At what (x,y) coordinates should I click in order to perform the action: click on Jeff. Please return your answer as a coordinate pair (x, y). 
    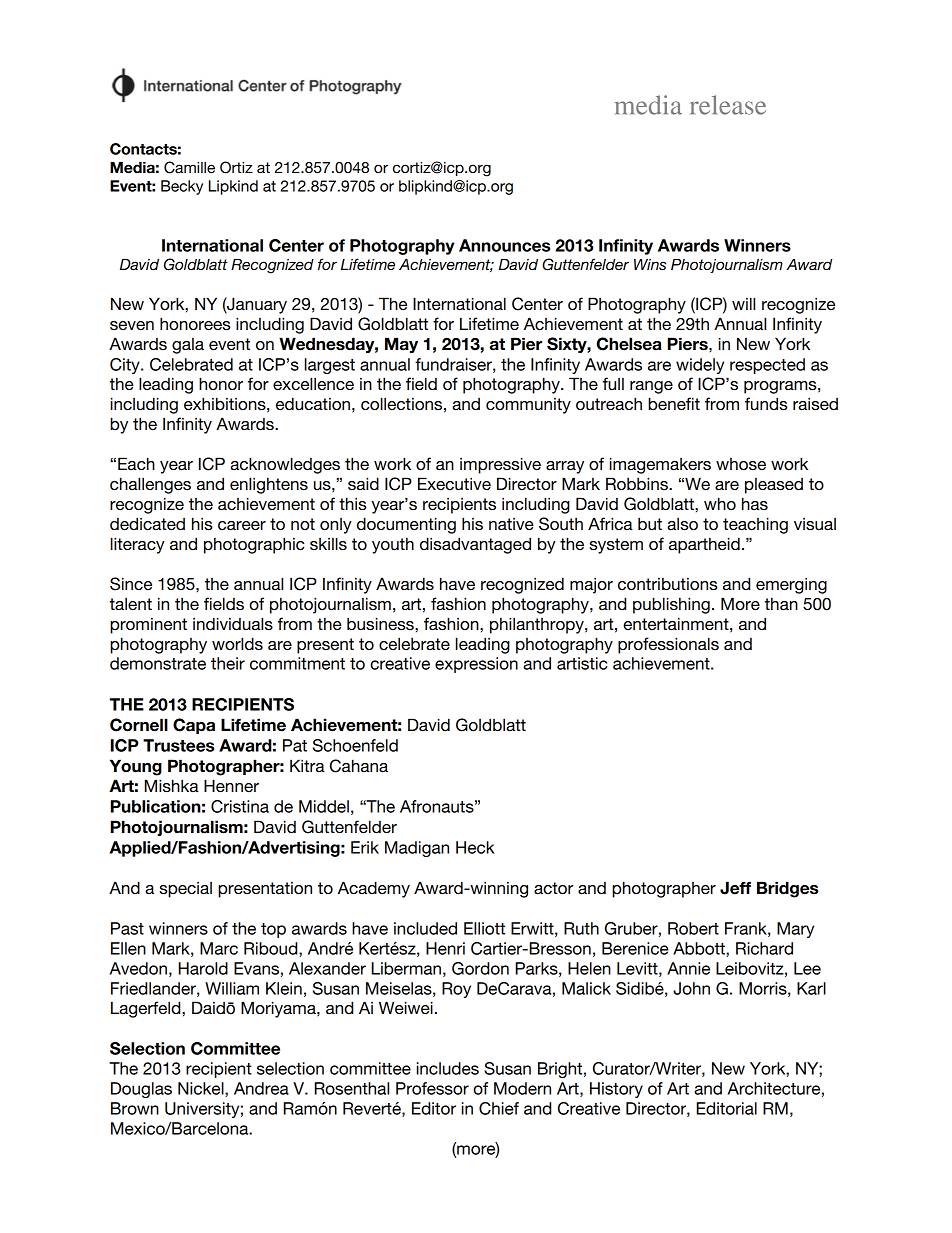
    Looking at the image, I should click on (735, 888).
